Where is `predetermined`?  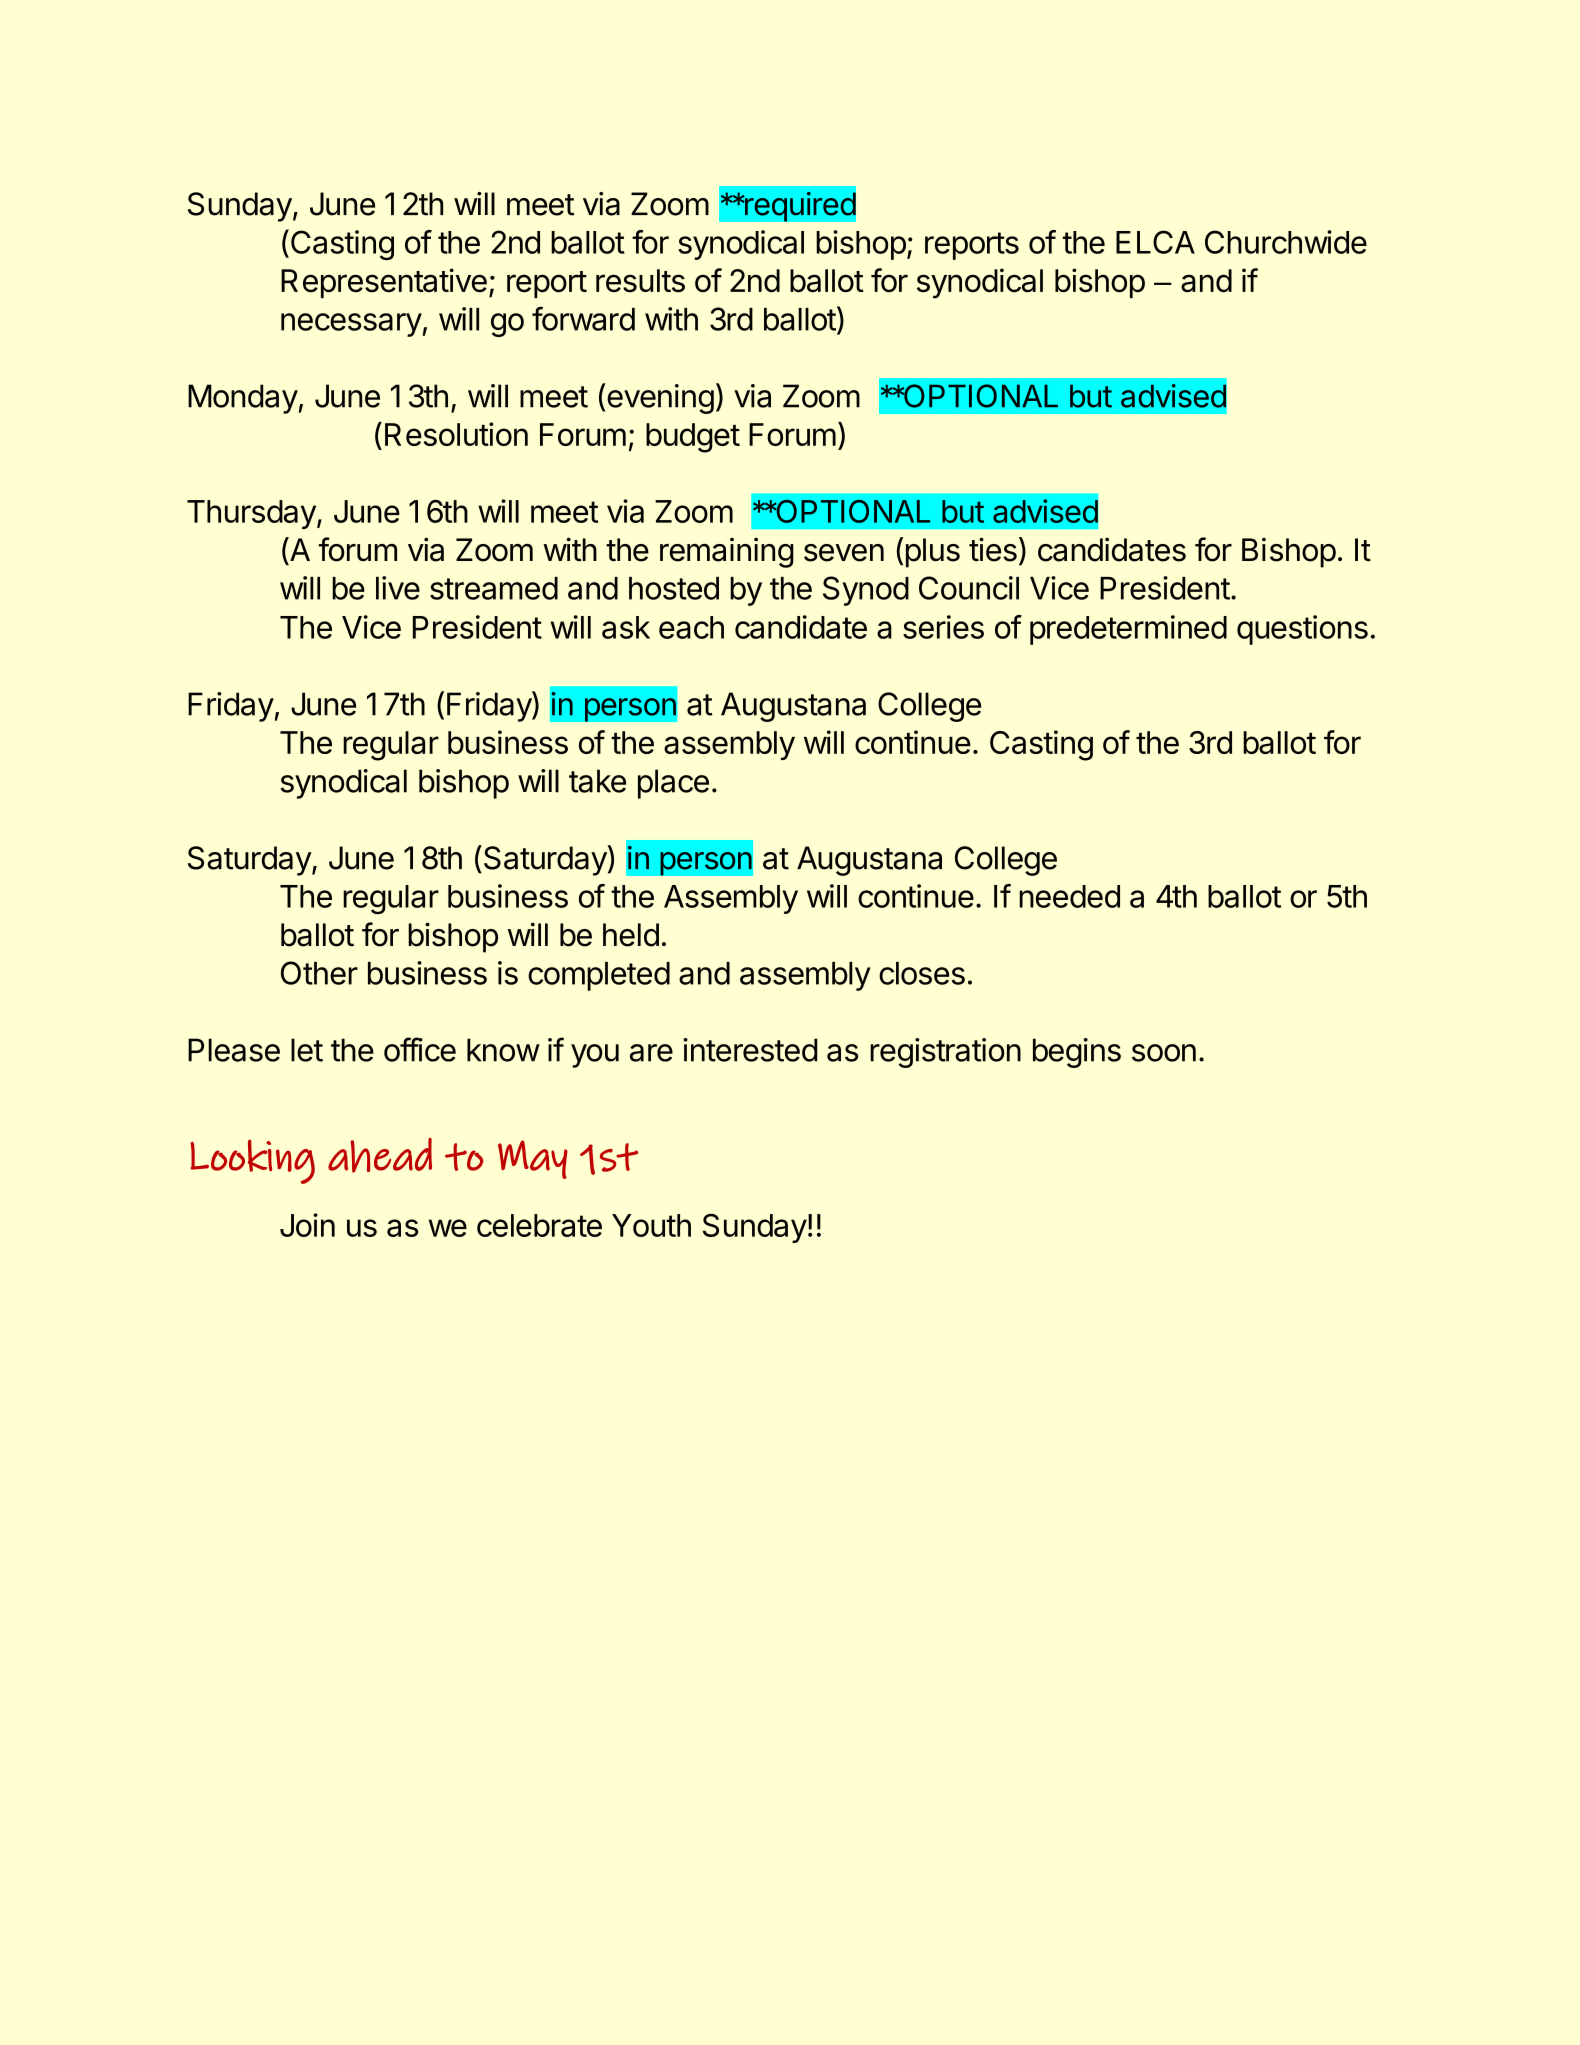 predetermined is located at coordinates (1128, 630).
